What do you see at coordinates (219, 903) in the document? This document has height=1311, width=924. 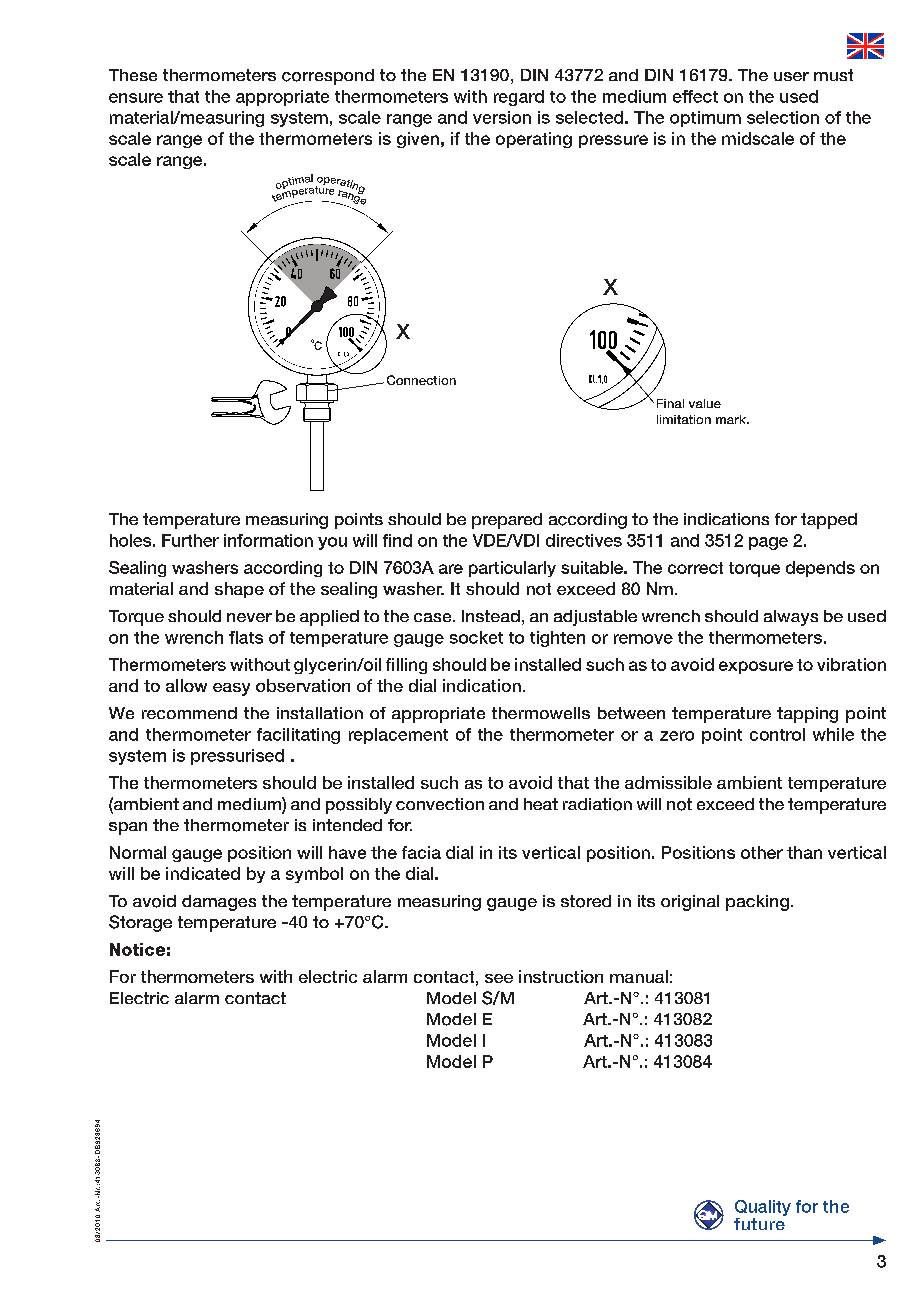 I see `damages` at bounding box center [219, 903].
